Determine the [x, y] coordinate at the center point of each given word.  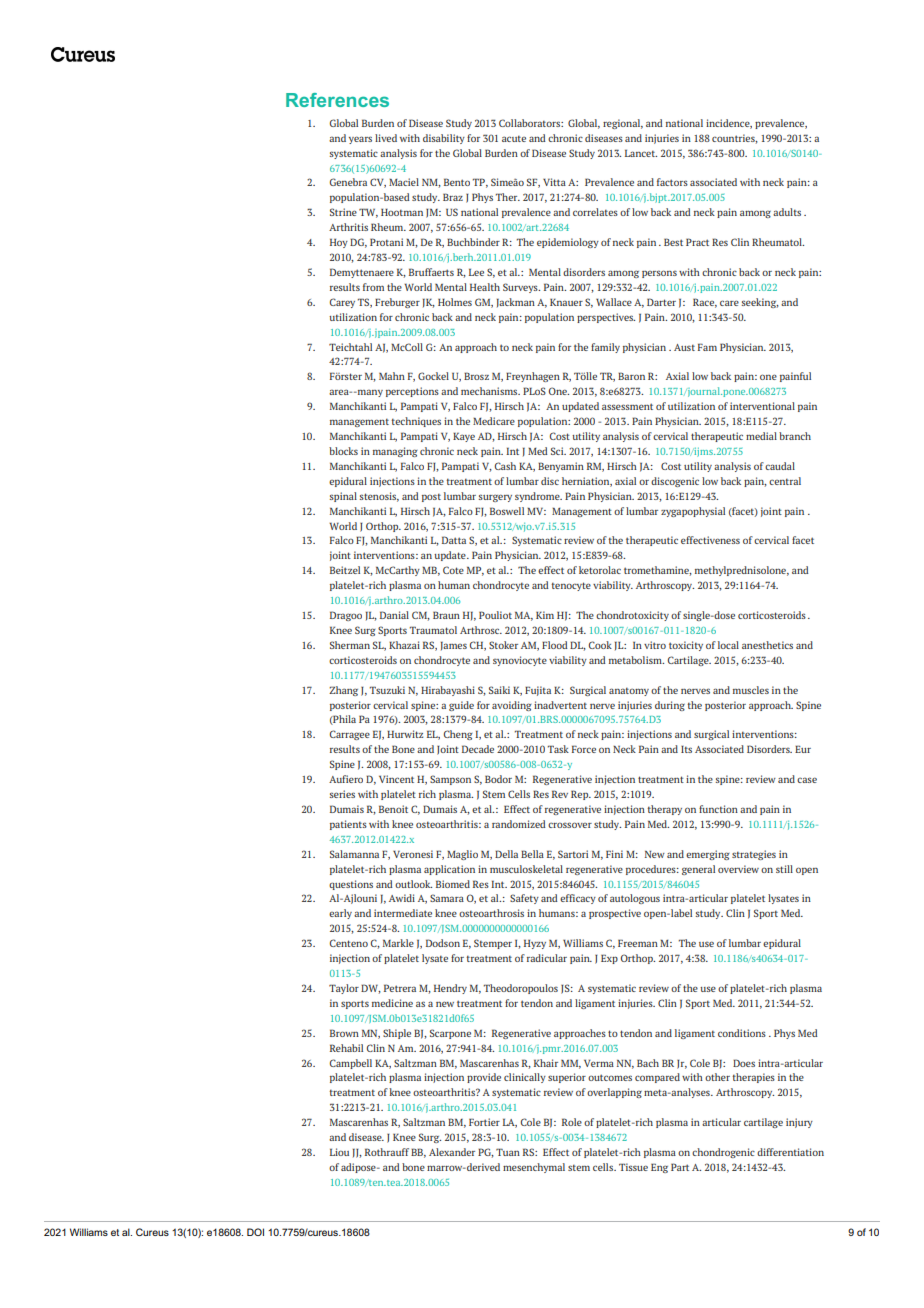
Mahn [392, 376]
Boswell [507, 511]
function [718, 809]
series [342, 794]
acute [514, 138]
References [337, 100]
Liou [339, 1152]
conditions [742, 1033]
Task [558, 749]
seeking [760, 303]
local [728, 645]
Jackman [516, 303]
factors [672, 182]
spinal [343, 497]
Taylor [344, 989]
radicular [547, 958]
